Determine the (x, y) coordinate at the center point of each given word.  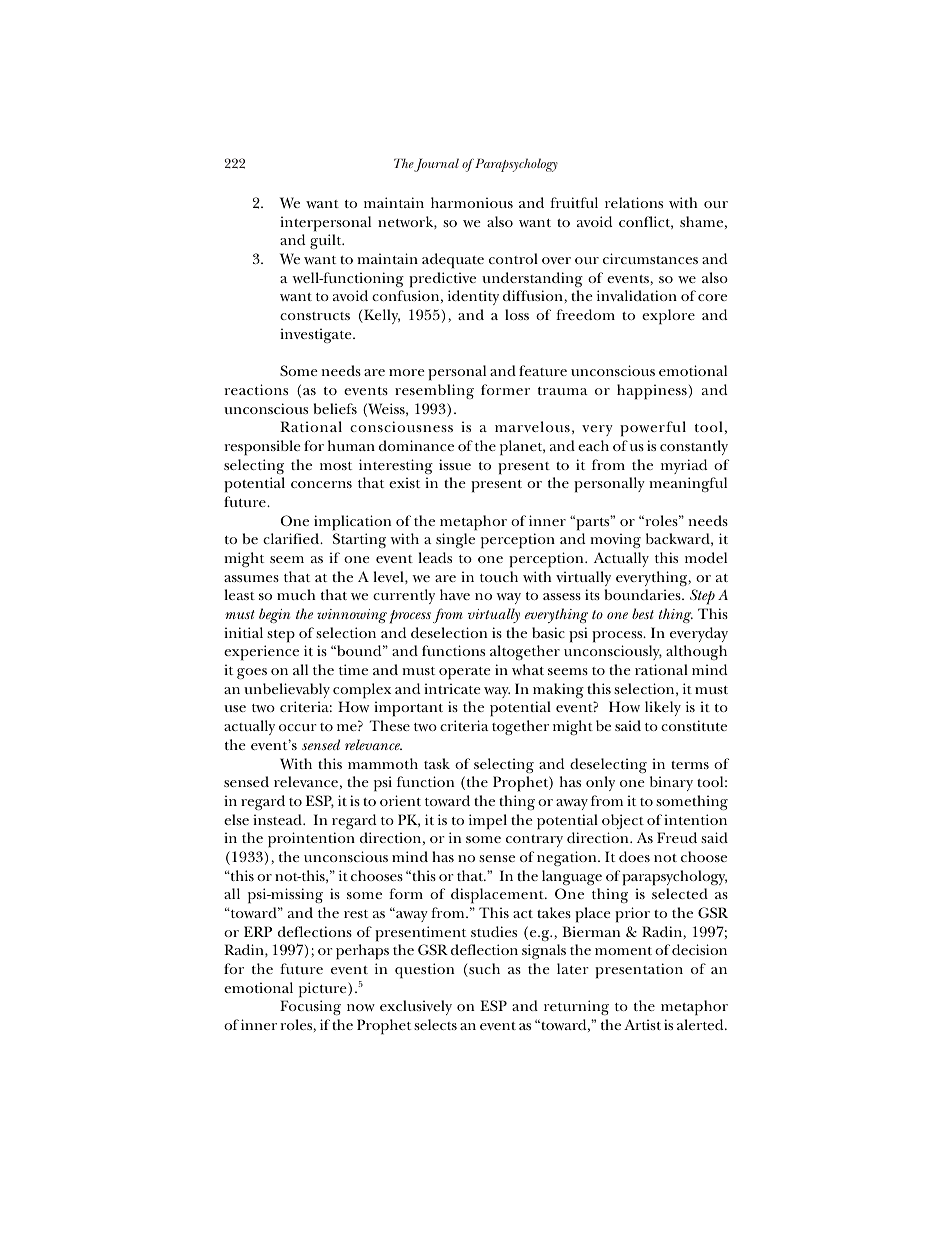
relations (634, 202)
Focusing (310, 1007)
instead (278, 819)
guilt (327, 241)
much (296, 594)
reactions (256, 389)
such (483, 970)
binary (671, 783)
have (455, 594)
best (643, 613)
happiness (652, 392)
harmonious (472, 202)
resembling (434, 391)
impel (488, 822)
